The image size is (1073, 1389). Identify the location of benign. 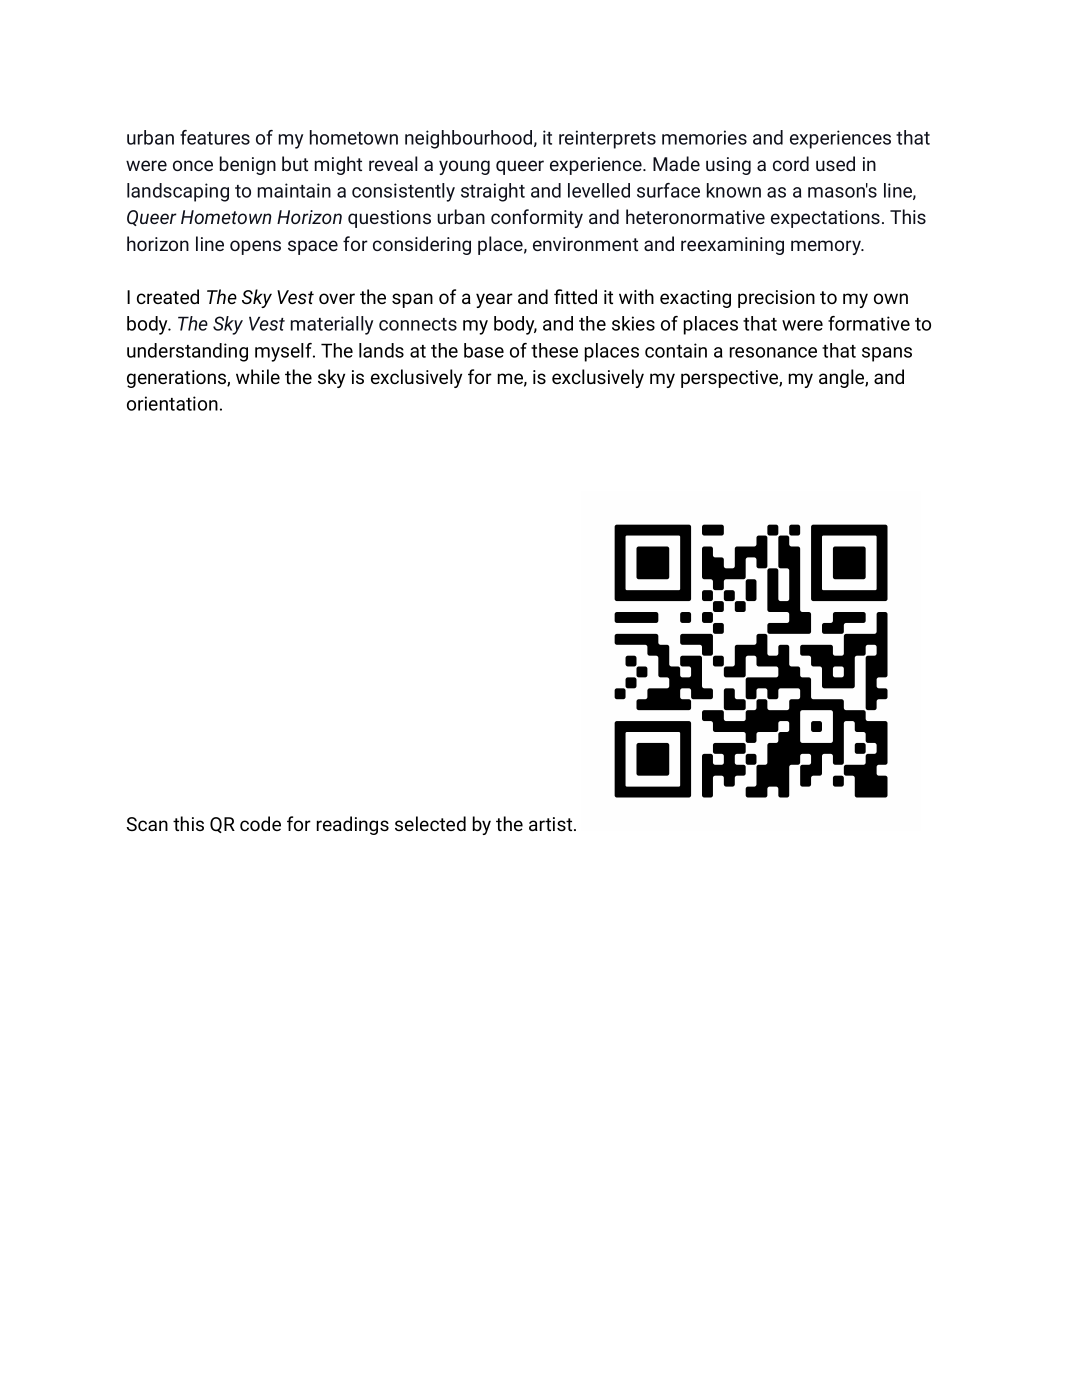
(248, 165).
